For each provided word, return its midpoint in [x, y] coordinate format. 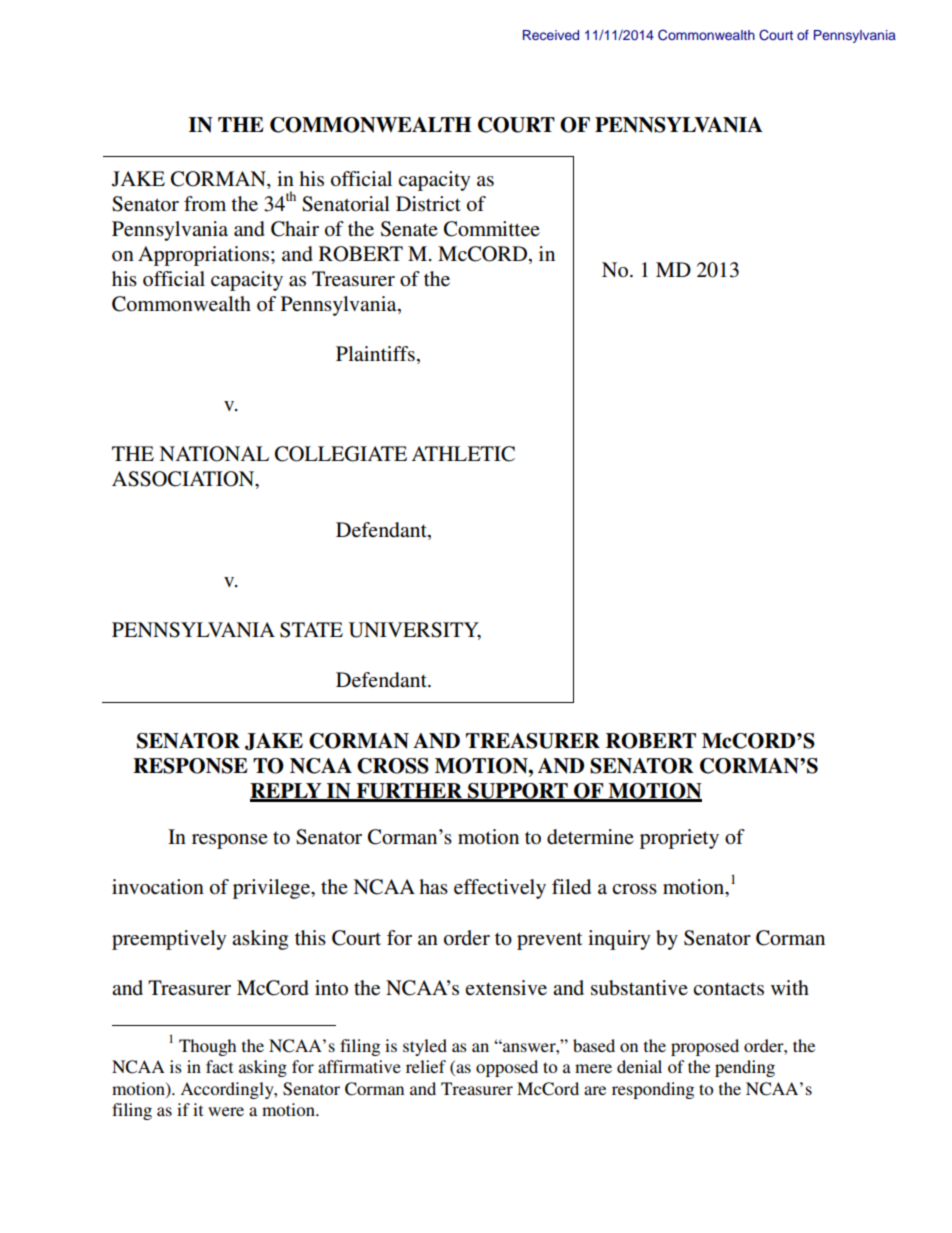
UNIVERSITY [415, 631]
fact [219, 1066]
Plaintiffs [375, 354]
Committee [492, 229]
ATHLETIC [463, 454]
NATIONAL [214, 454]
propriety [679, 839]
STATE [311, 630]
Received [551, 35]
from [205, 204]
